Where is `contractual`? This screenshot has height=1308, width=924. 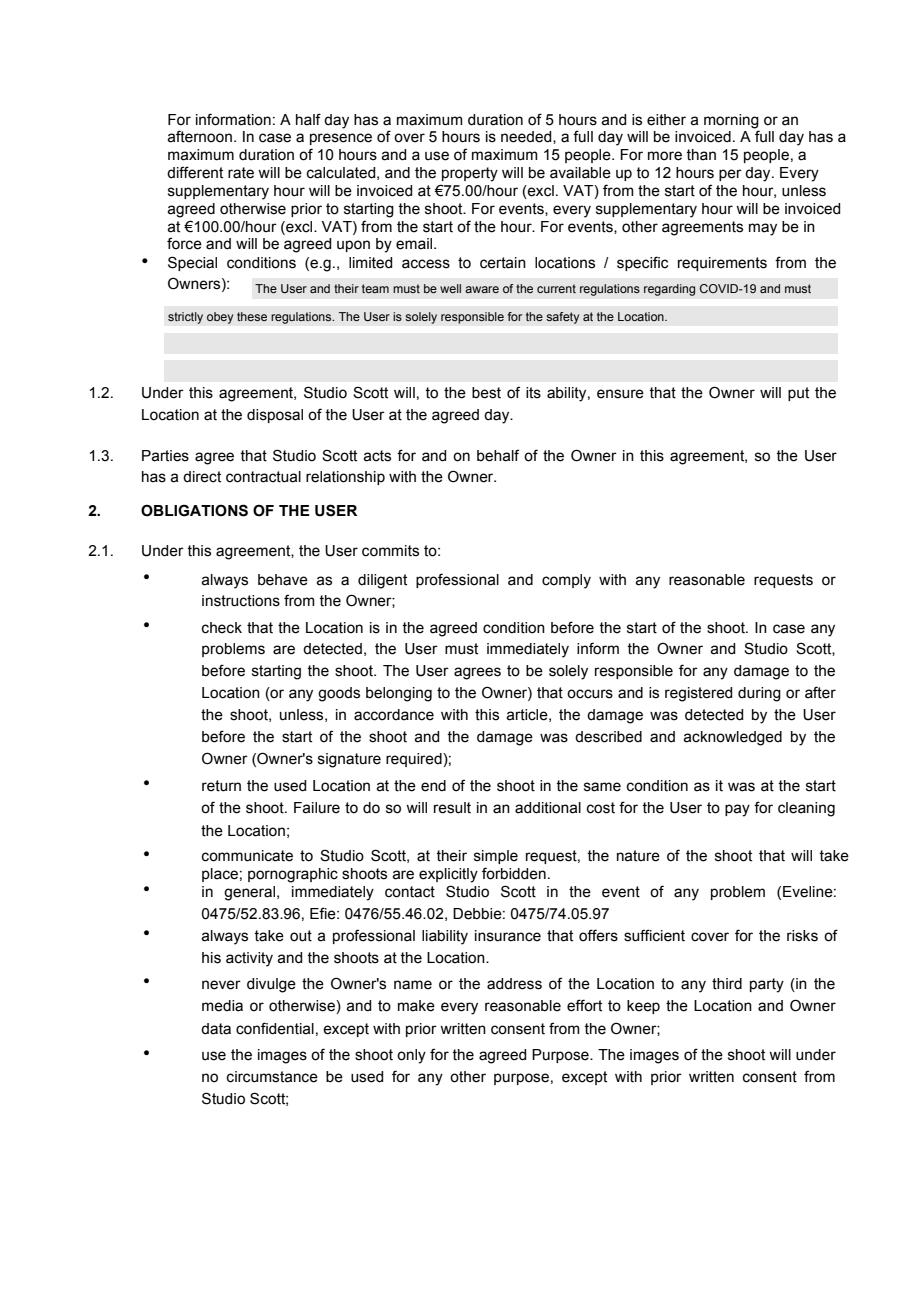
contractual is located at coordinates (263, 477).
